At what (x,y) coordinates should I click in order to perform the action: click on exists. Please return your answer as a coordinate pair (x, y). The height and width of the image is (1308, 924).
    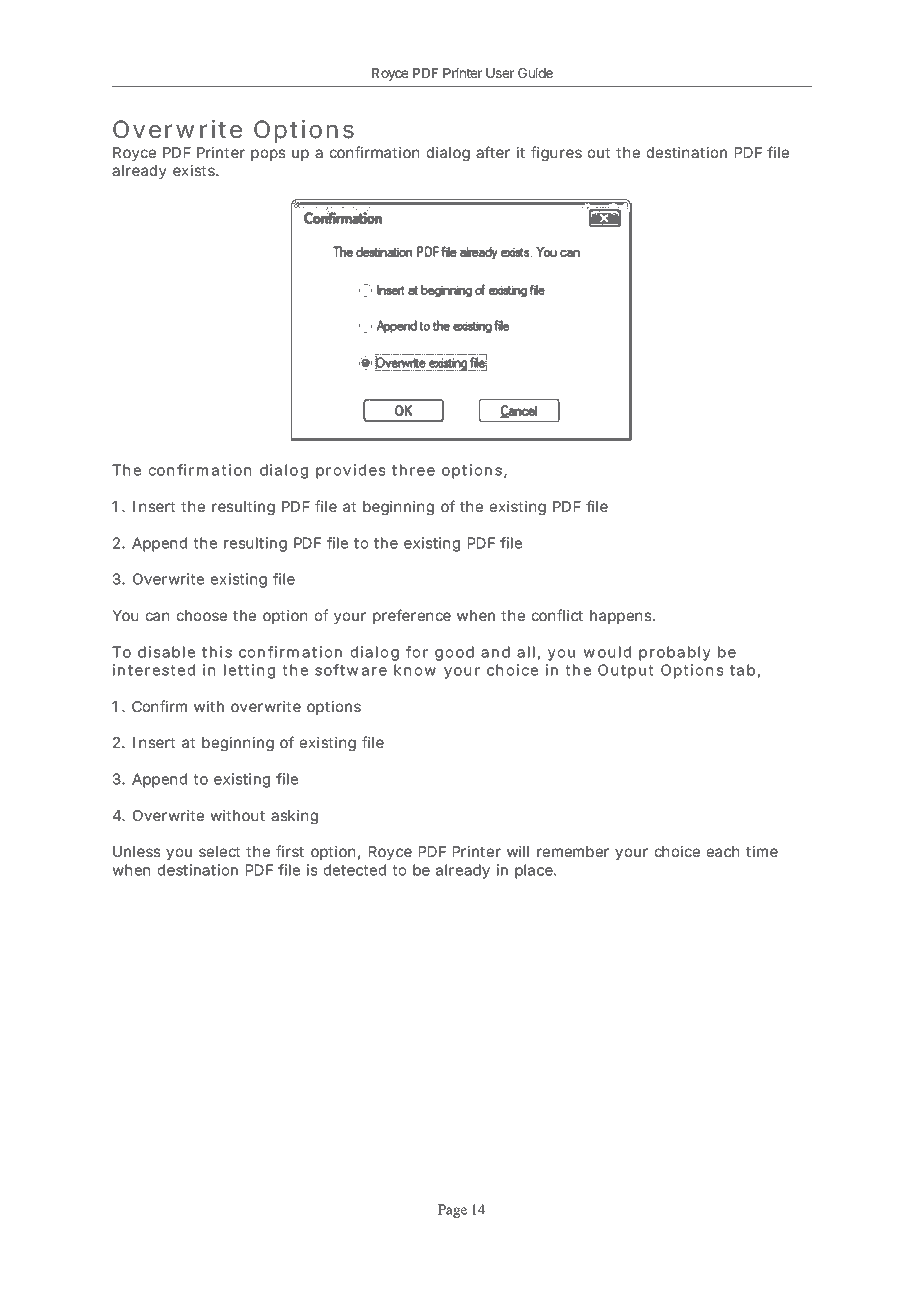
    Looking at the image, I should click on (195, 170).
